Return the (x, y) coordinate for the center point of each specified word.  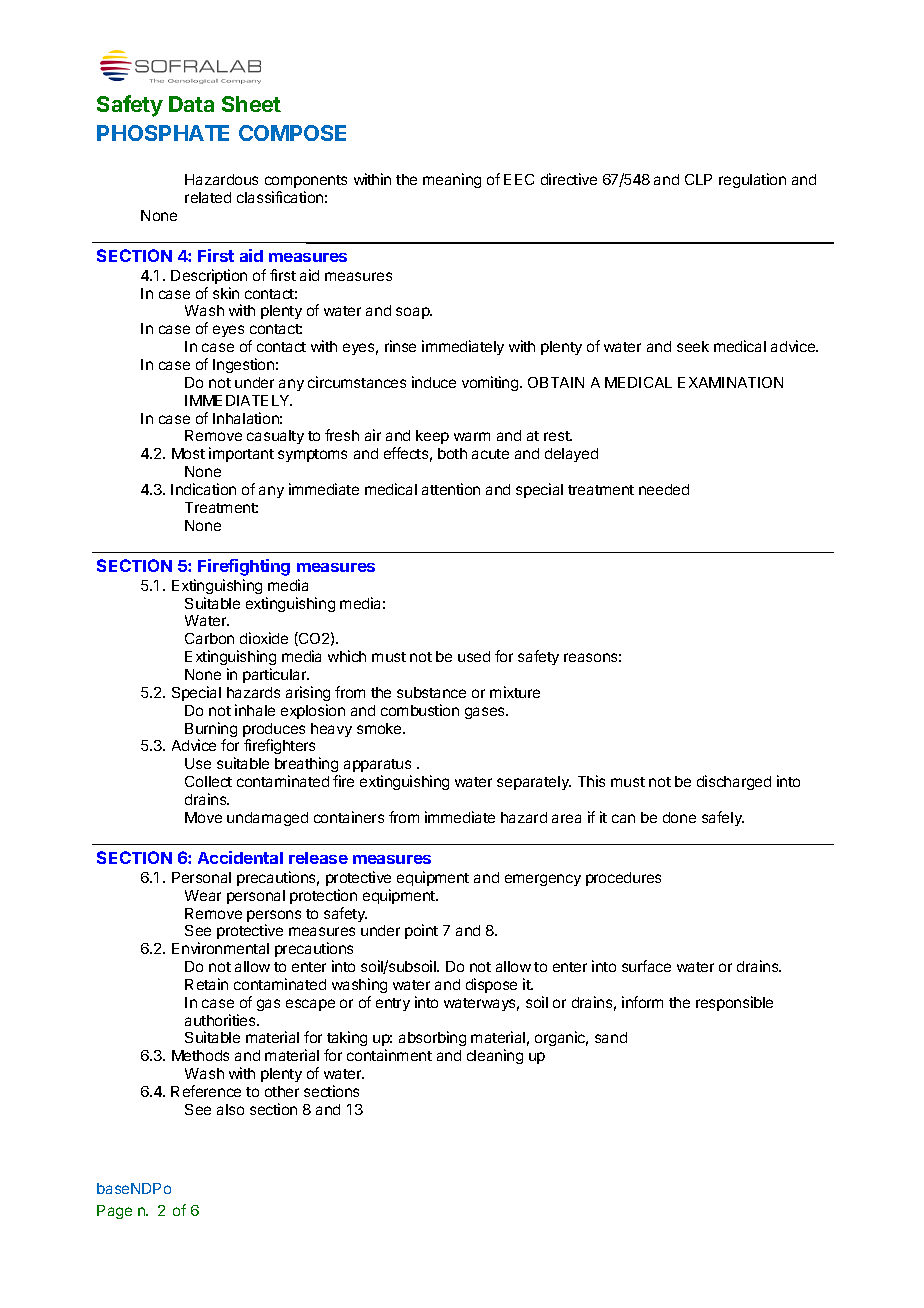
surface (646, 966)
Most (188, 453)
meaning (452, 180)
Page (114, 1212)
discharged (734, 782)
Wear (203, 895)
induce (434, 382)
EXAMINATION (730, 382)
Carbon (209, 638)
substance (431, 692)
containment (389, 1055)
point (421, 931)
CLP (698, 179)
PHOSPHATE (163, 133)
